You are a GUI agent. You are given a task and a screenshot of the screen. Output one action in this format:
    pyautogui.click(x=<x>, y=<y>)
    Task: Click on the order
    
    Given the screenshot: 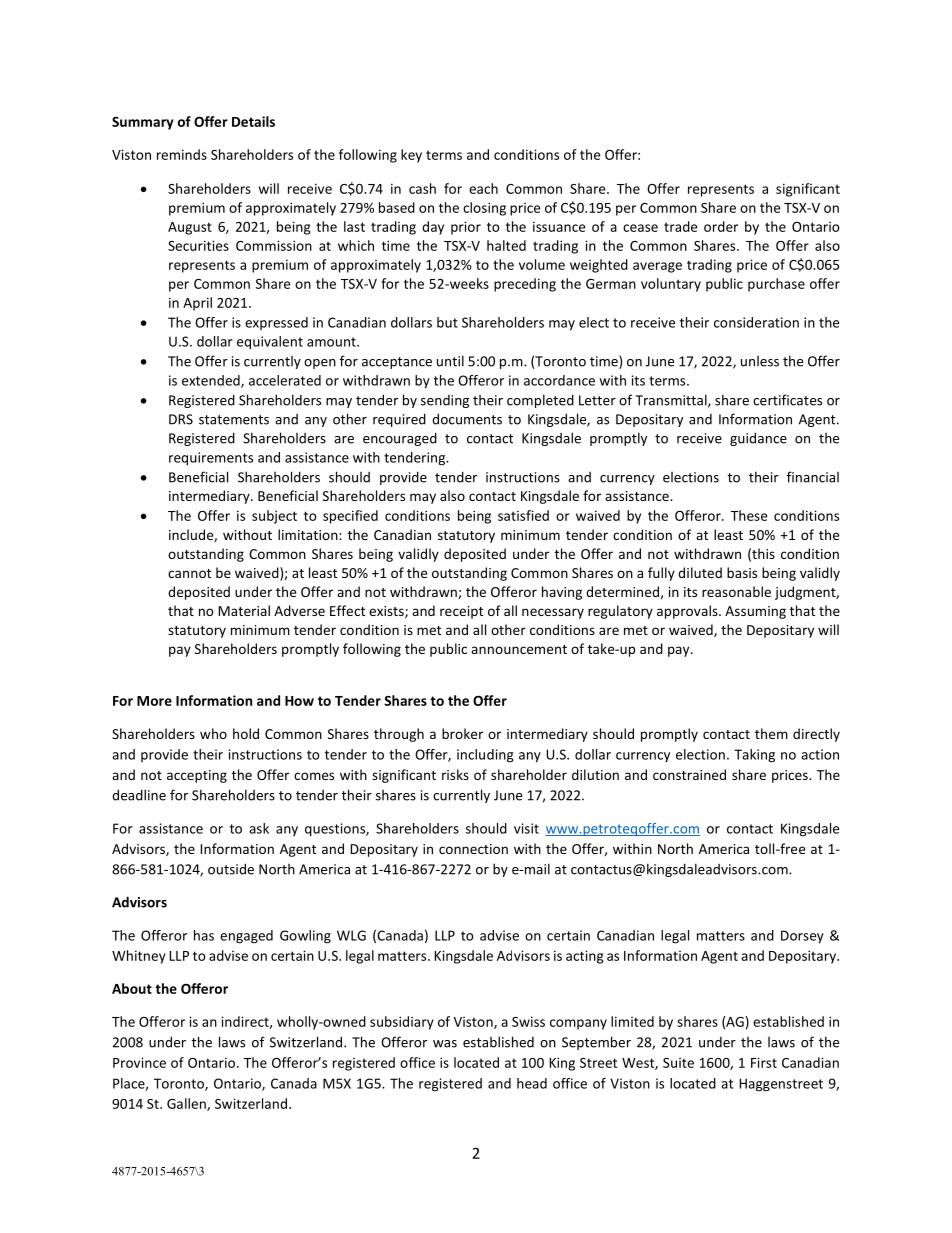 What is the action you would take?
    pyautogui.click(x=721, y=226)
